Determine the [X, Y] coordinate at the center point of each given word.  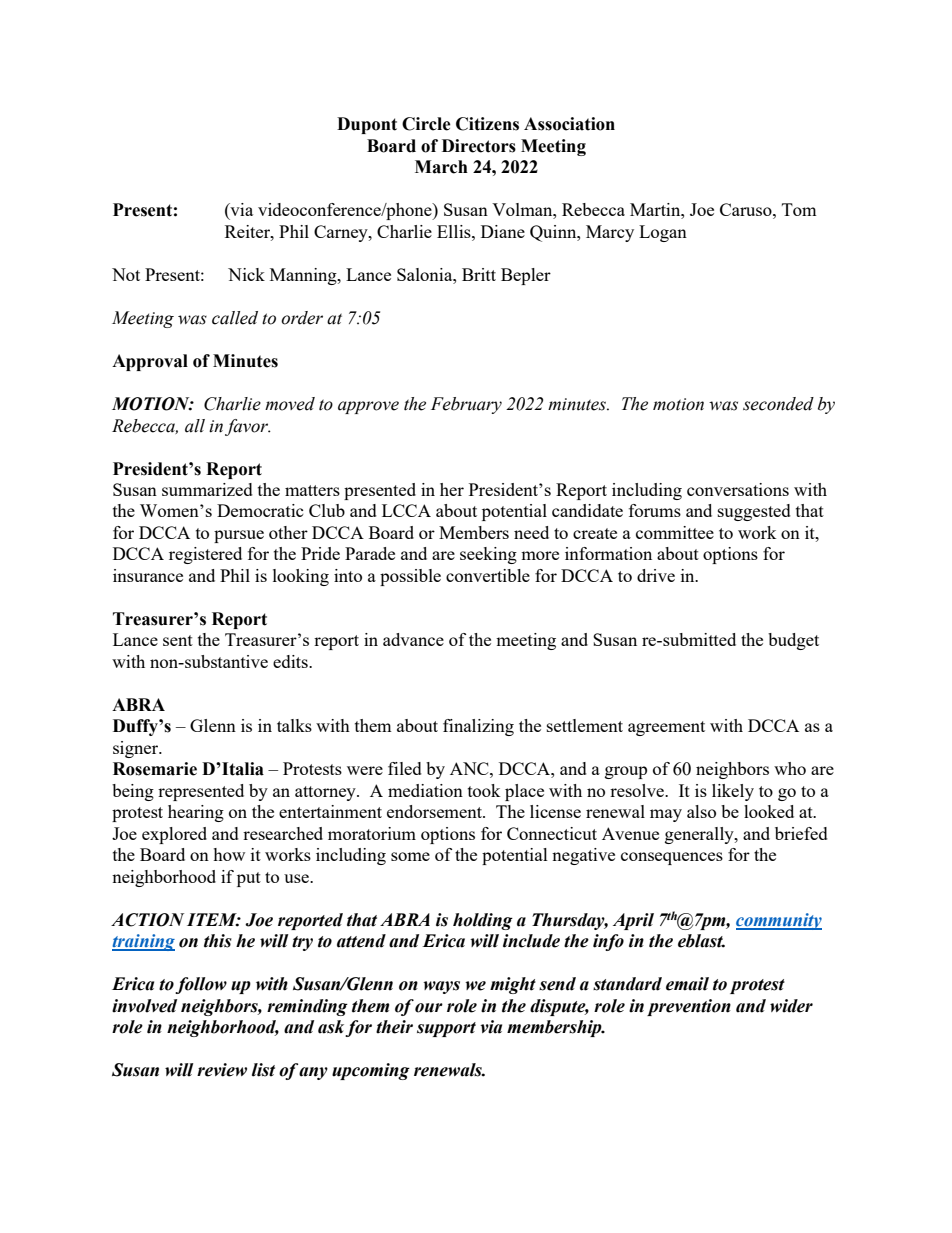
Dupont [367, 125]
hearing [196, 813]
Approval [150, 362]
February [466, 405]
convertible [488, 575]
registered [205, 555]
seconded [778, 404]
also [701, 811]
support [446, 1029]
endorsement [435, 811]
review [222, 1070]
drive [656, 575]
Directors [479, 146]
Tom [799, 209]
